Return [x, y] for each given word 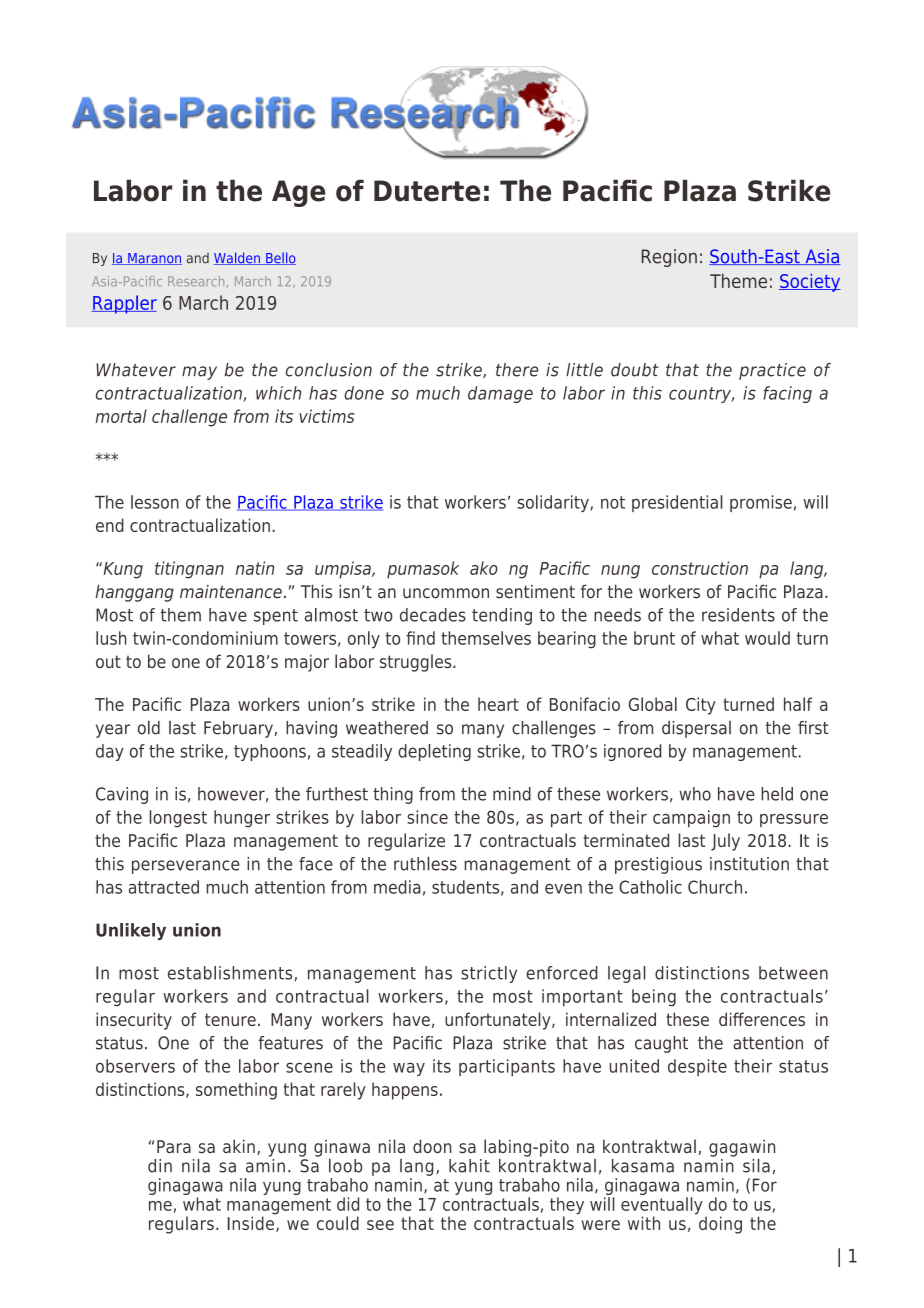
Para [174, 1146]
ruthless [425, 863]
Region [669, 258]
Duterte [427, 191]
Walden [238, 258]
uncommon [446, 593]
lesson [155, 502]
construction [700, 568]
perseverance [186, 867]
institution [749, 864]
